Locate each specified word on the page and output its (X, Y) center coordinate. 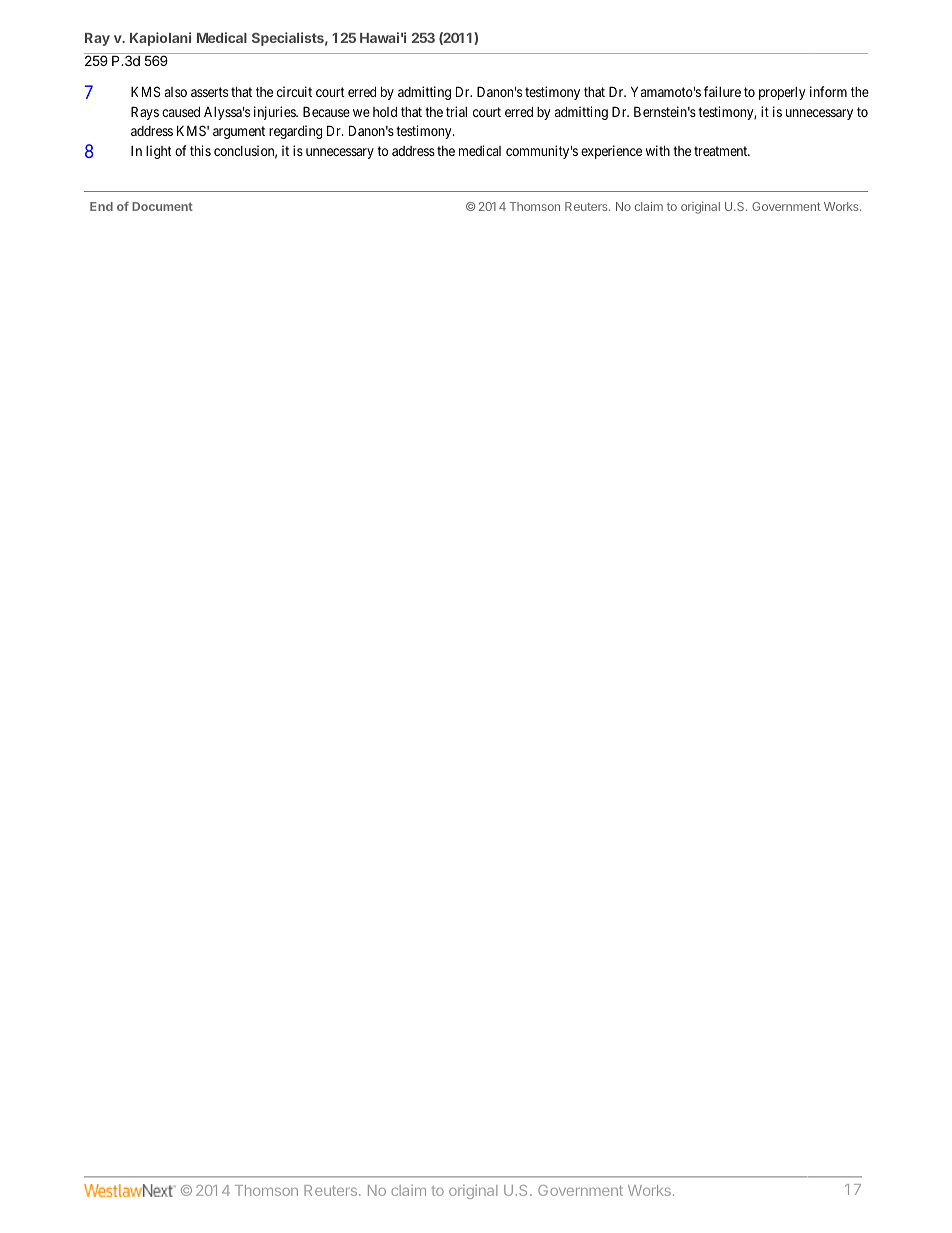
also (176, 92)
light (159, 152)
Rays (145, 113)
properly (782, 93)
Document (162, 206)
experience (611, 152)
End (101, 206)
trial (456, 111)
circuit (294, 91)
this (200, 150)
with (658, 150)
